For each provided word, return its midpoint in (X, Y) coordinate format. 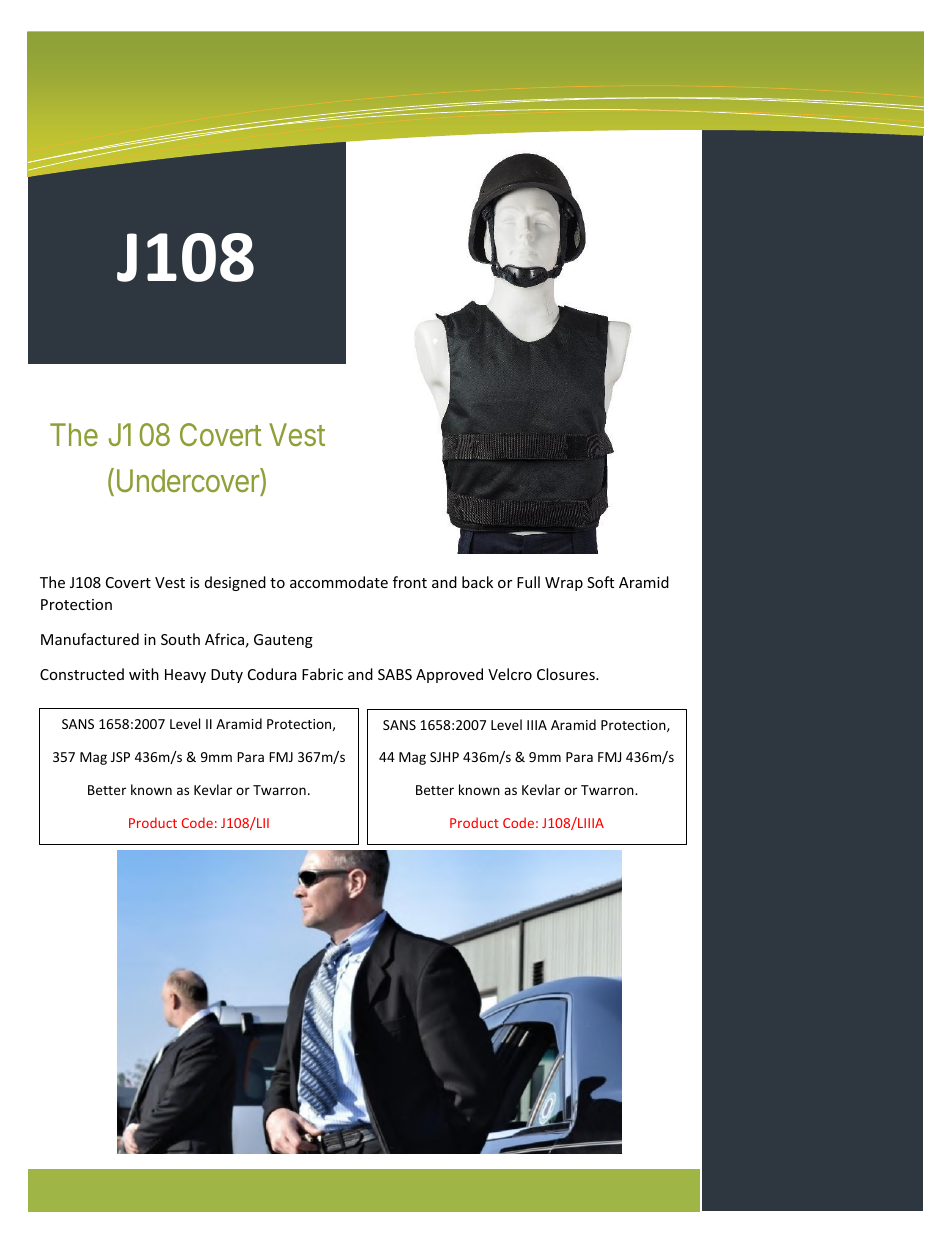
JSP (120, 757)
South (180, 639)
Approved (449, 675)
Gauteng (283, 641)
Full (528, 582)
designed (235, 583)
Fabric (322, 674)
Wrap (564, 584)
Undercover (189, 482)
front (410, 582)
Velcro (510, 674)
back (477, 582)
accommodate (339, 582)
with (144, 674)
